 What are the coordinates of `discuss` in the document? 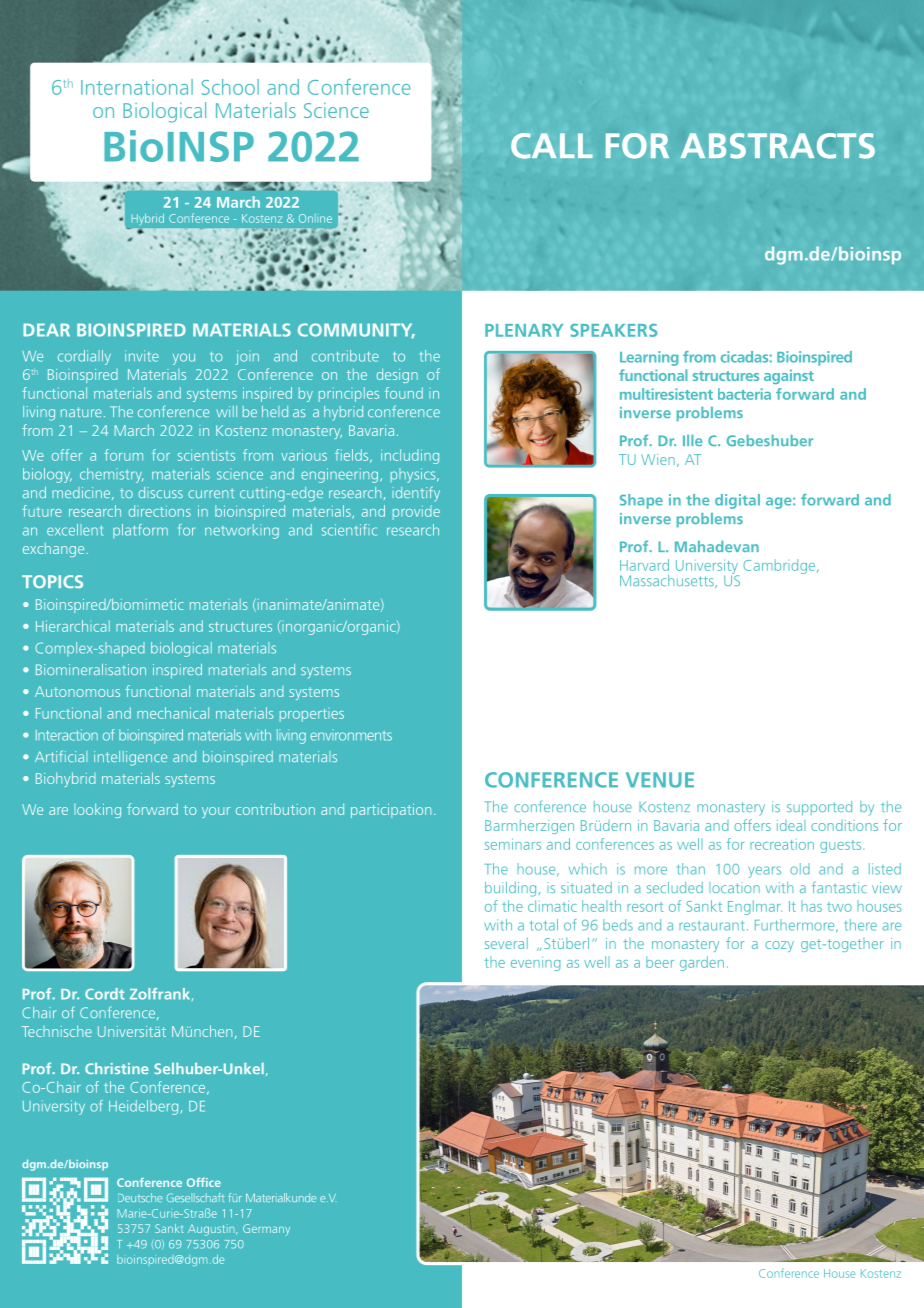 It's located at (161, 492).
